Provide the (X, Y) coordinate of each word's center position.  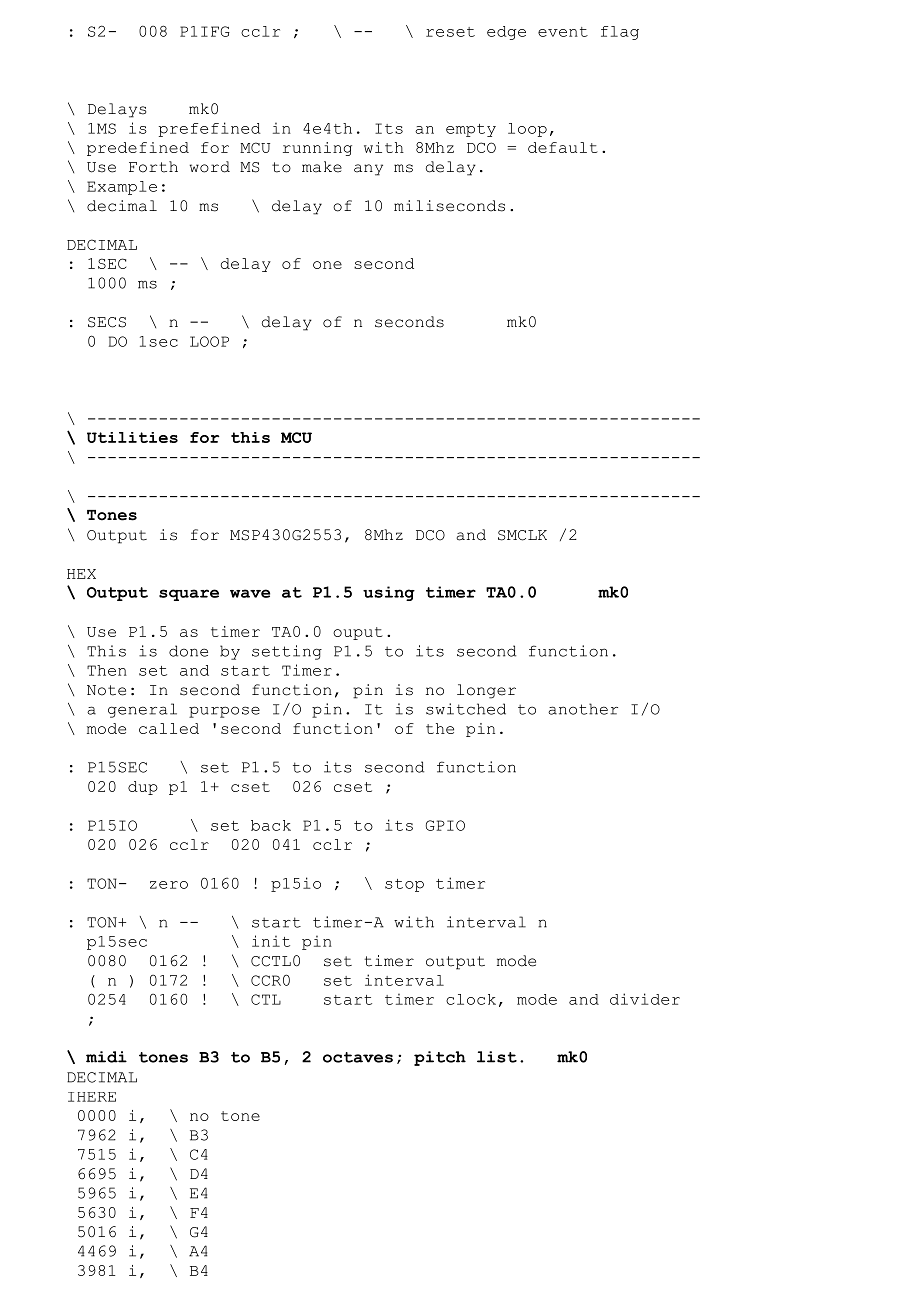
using (389, 593)
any (368, 170)
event (563, 32)
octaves (358, 1057)
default (563, 147)
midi (106, 1057)
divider (645, 999)
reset (450, 32)
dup (143, 788)
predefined (138, 149)
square (189, 595)
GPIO (445, 825)
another (583, 709)
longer (486, 691)
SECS (107, 322)
